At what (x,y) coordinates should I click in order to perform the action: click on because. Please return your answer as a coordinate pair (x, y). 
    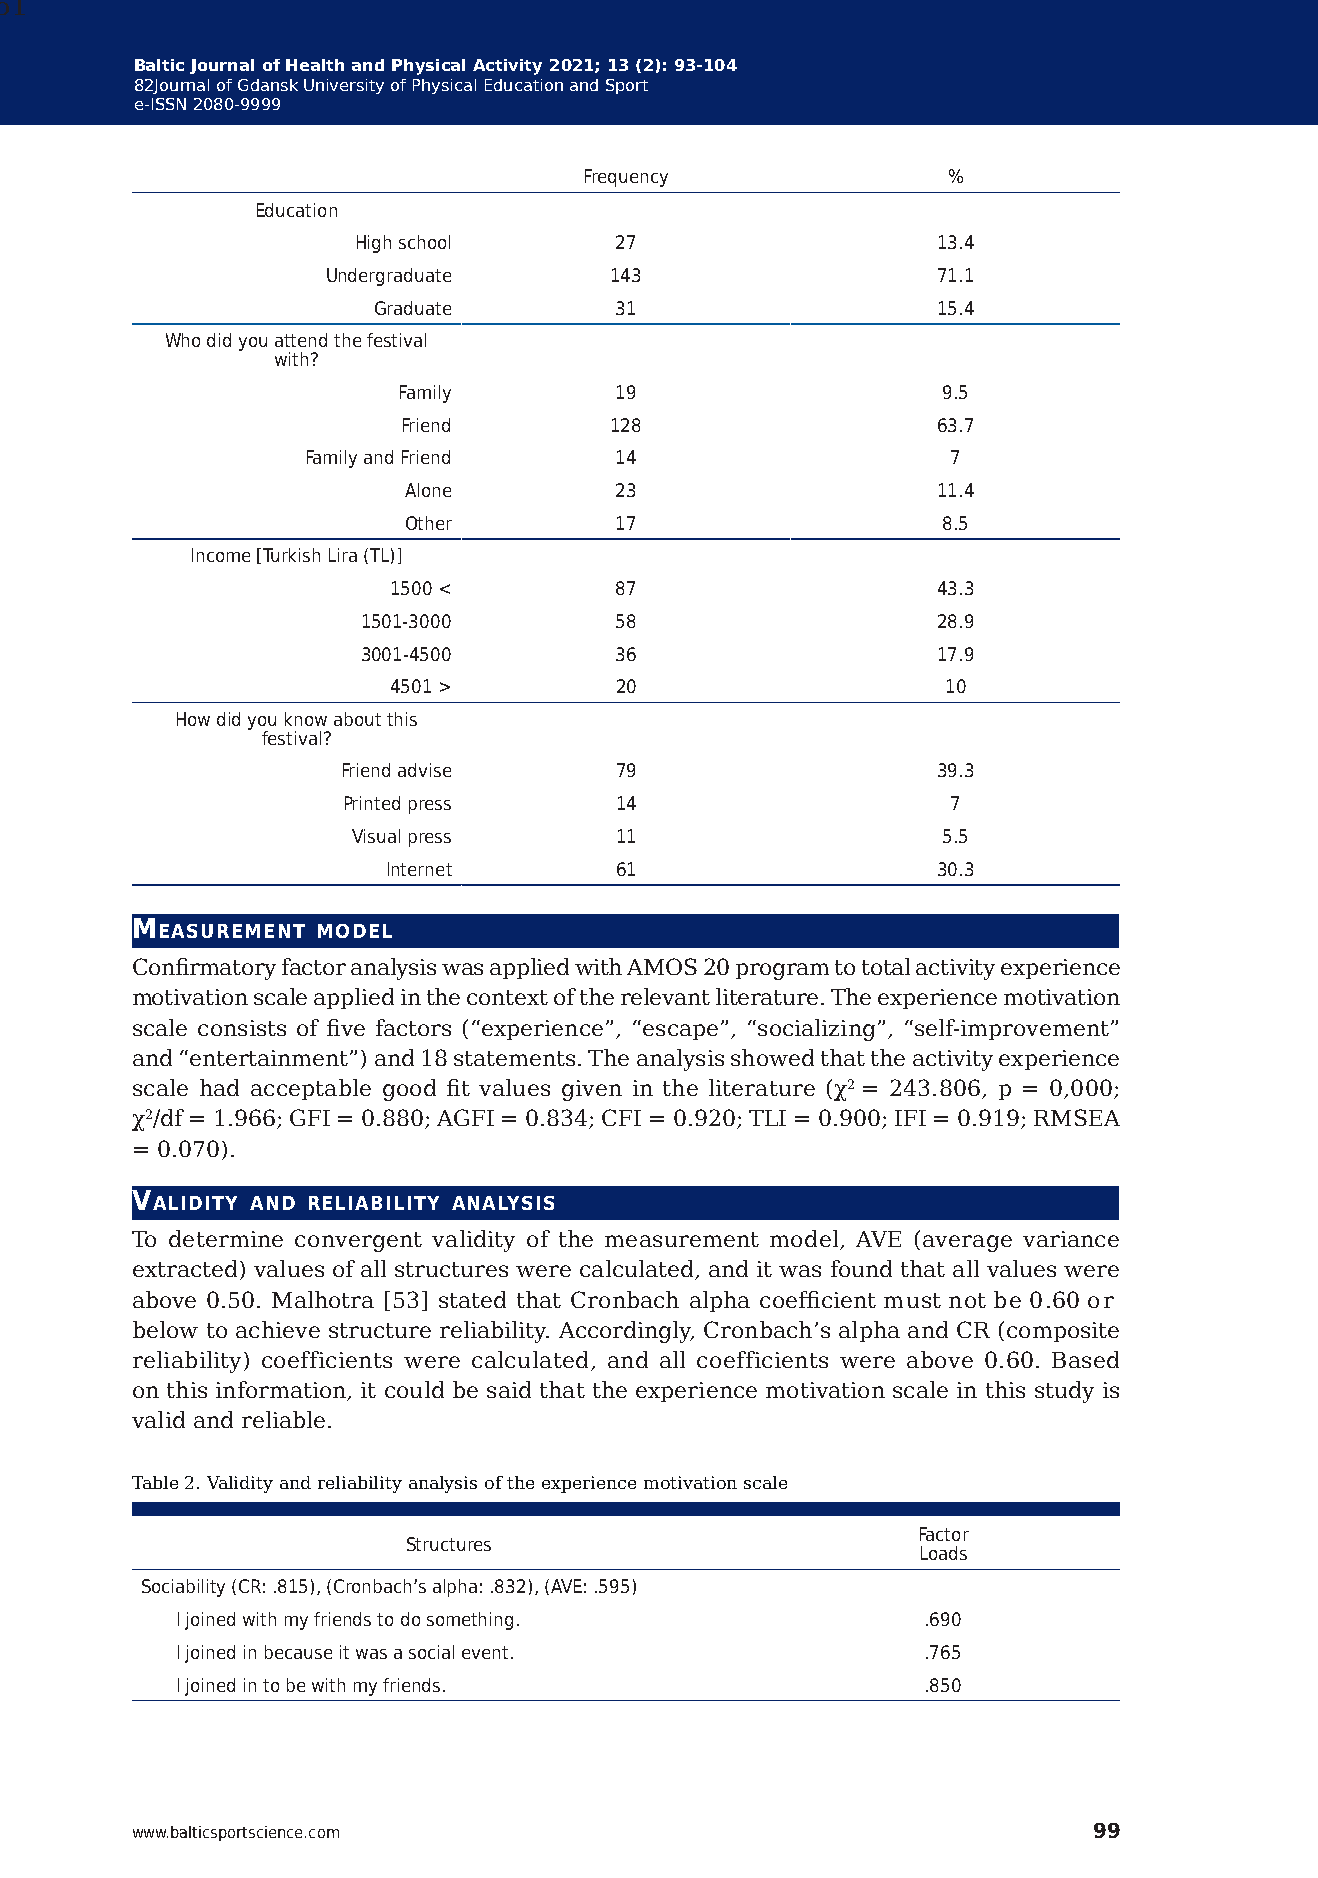
    Looking at the image, I should click on (298, 1652).
